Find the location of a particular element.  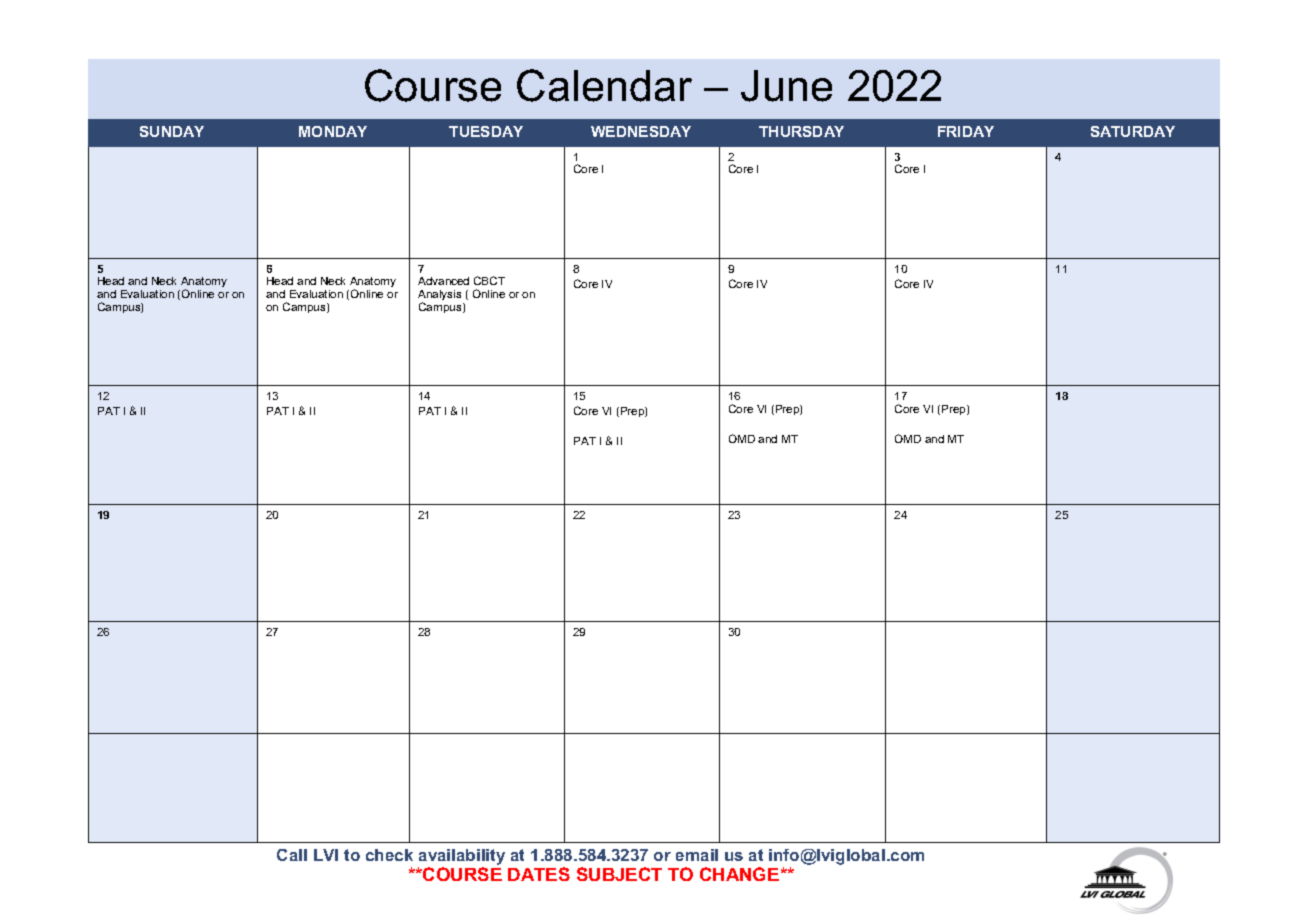

email is located at coordinates (697, 855).
